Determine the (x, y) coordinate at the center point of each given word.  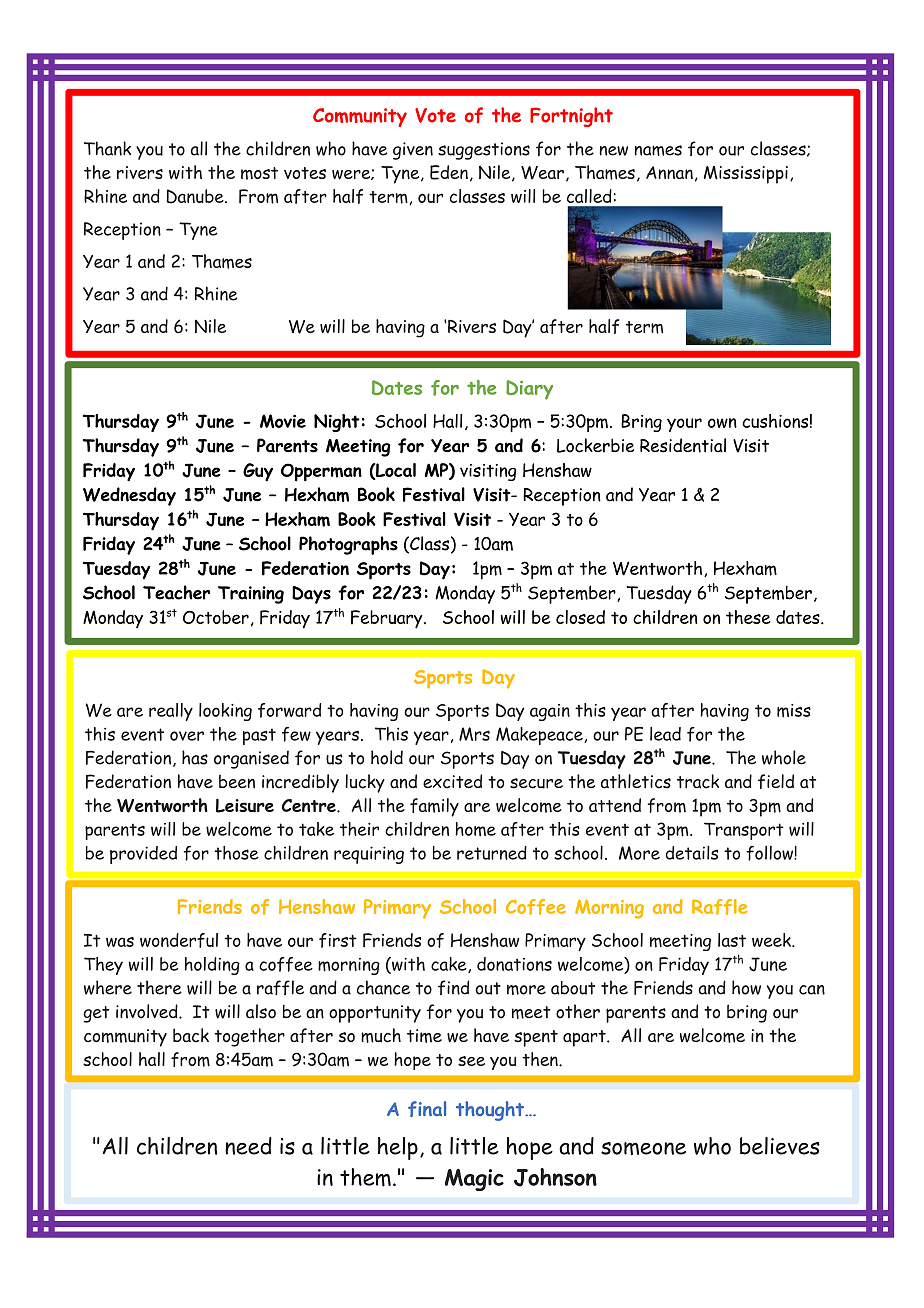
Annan (669, 172)
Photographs (348, 545)
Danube (196, 196)
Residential (683, 445)
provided (143, 855)
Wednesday (129, 496)
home (475, 829)
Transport (744, 831)
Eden (449, 172)
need (248, 1146)
